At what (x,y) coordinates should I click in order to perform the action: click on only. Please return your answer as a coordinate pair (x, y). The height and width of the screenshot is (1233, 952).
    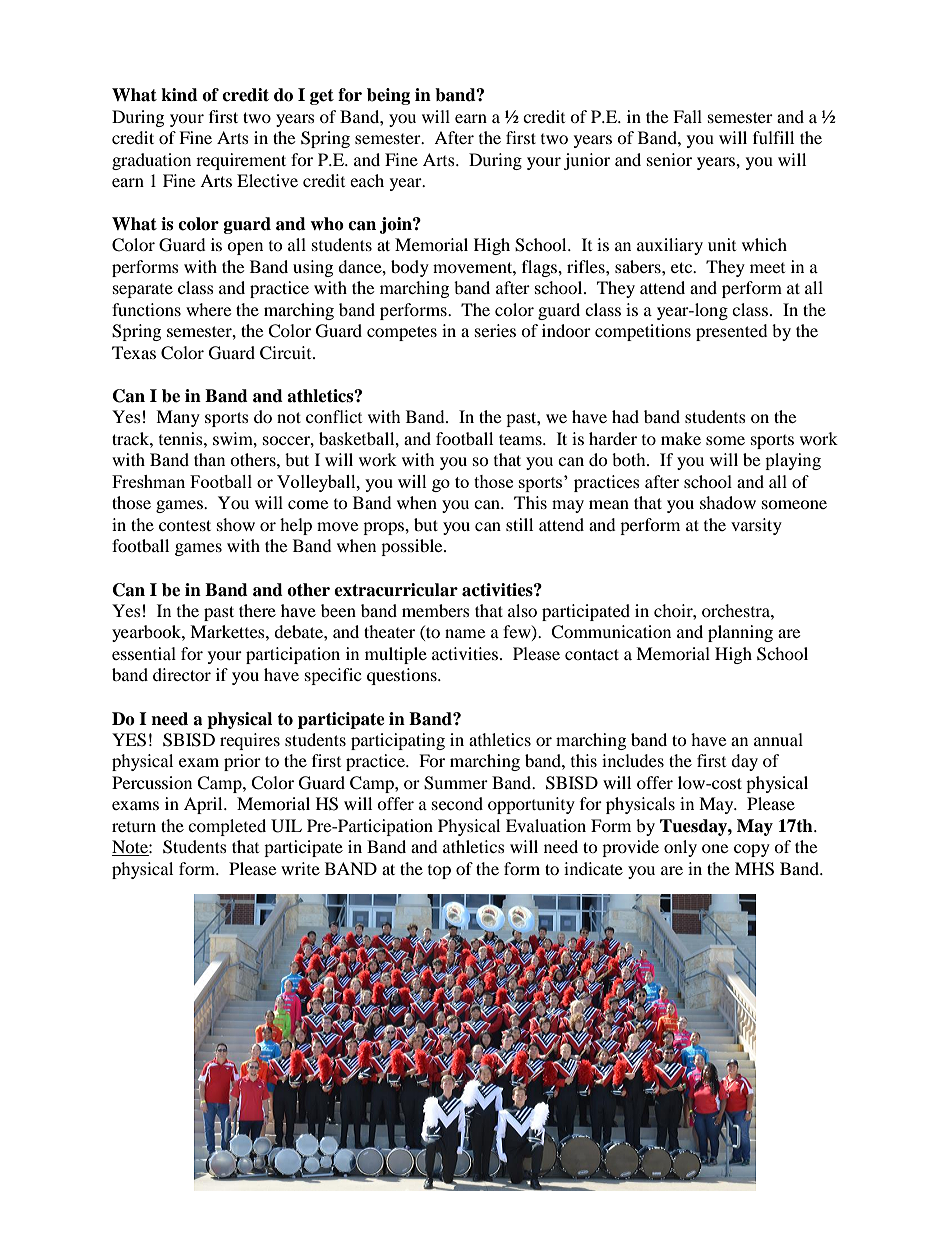
    Looking at the image, I should click on (680, 848).
